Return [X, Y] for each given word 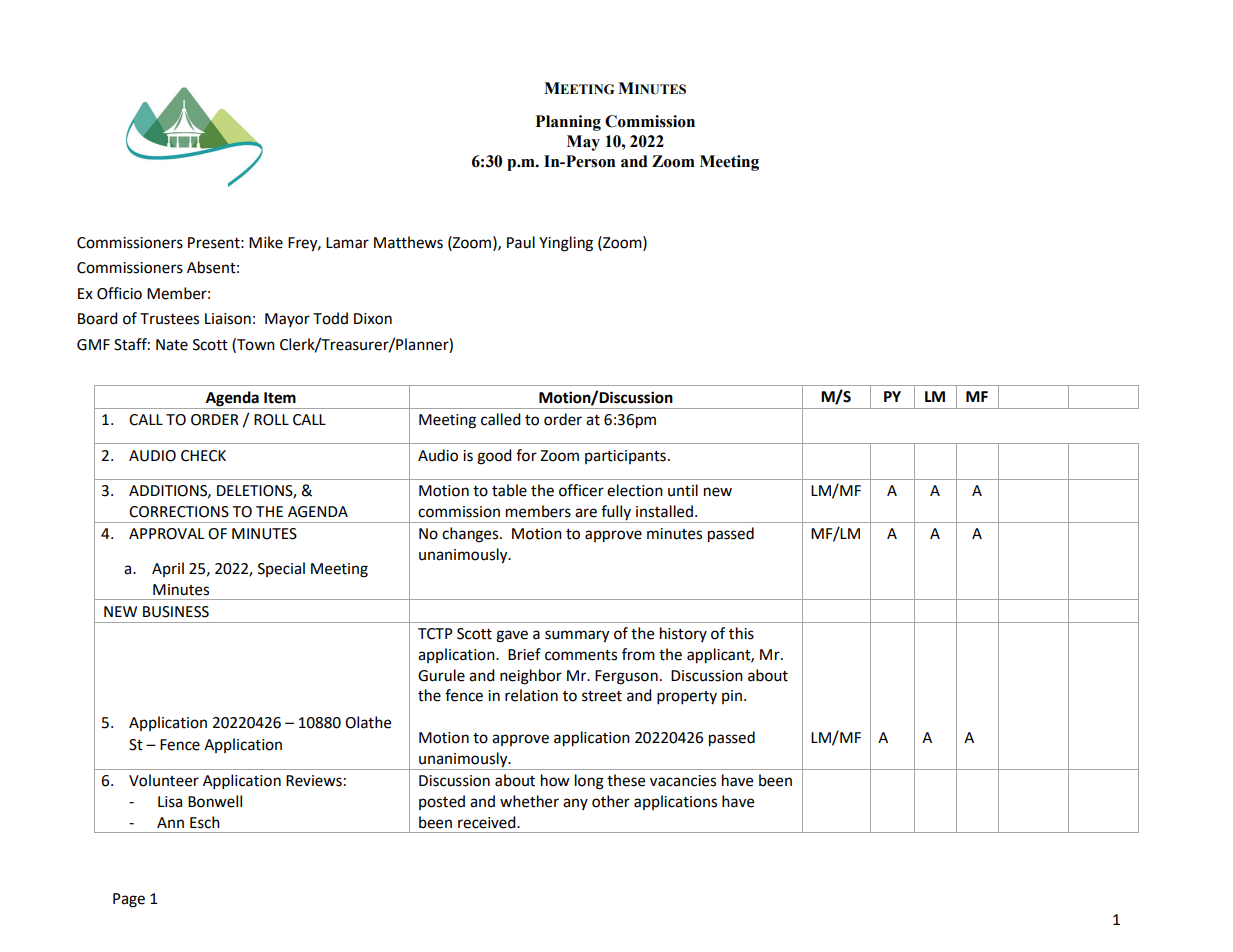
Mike [266, 242]
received [488, 822]
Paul [521, 242]
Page [129, 900]
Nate [172, 345]
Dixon [373, 319]
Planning [568, 123]
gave [512, 636]
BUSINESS [176, 612]
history [683, 634]
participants [625, 457]
